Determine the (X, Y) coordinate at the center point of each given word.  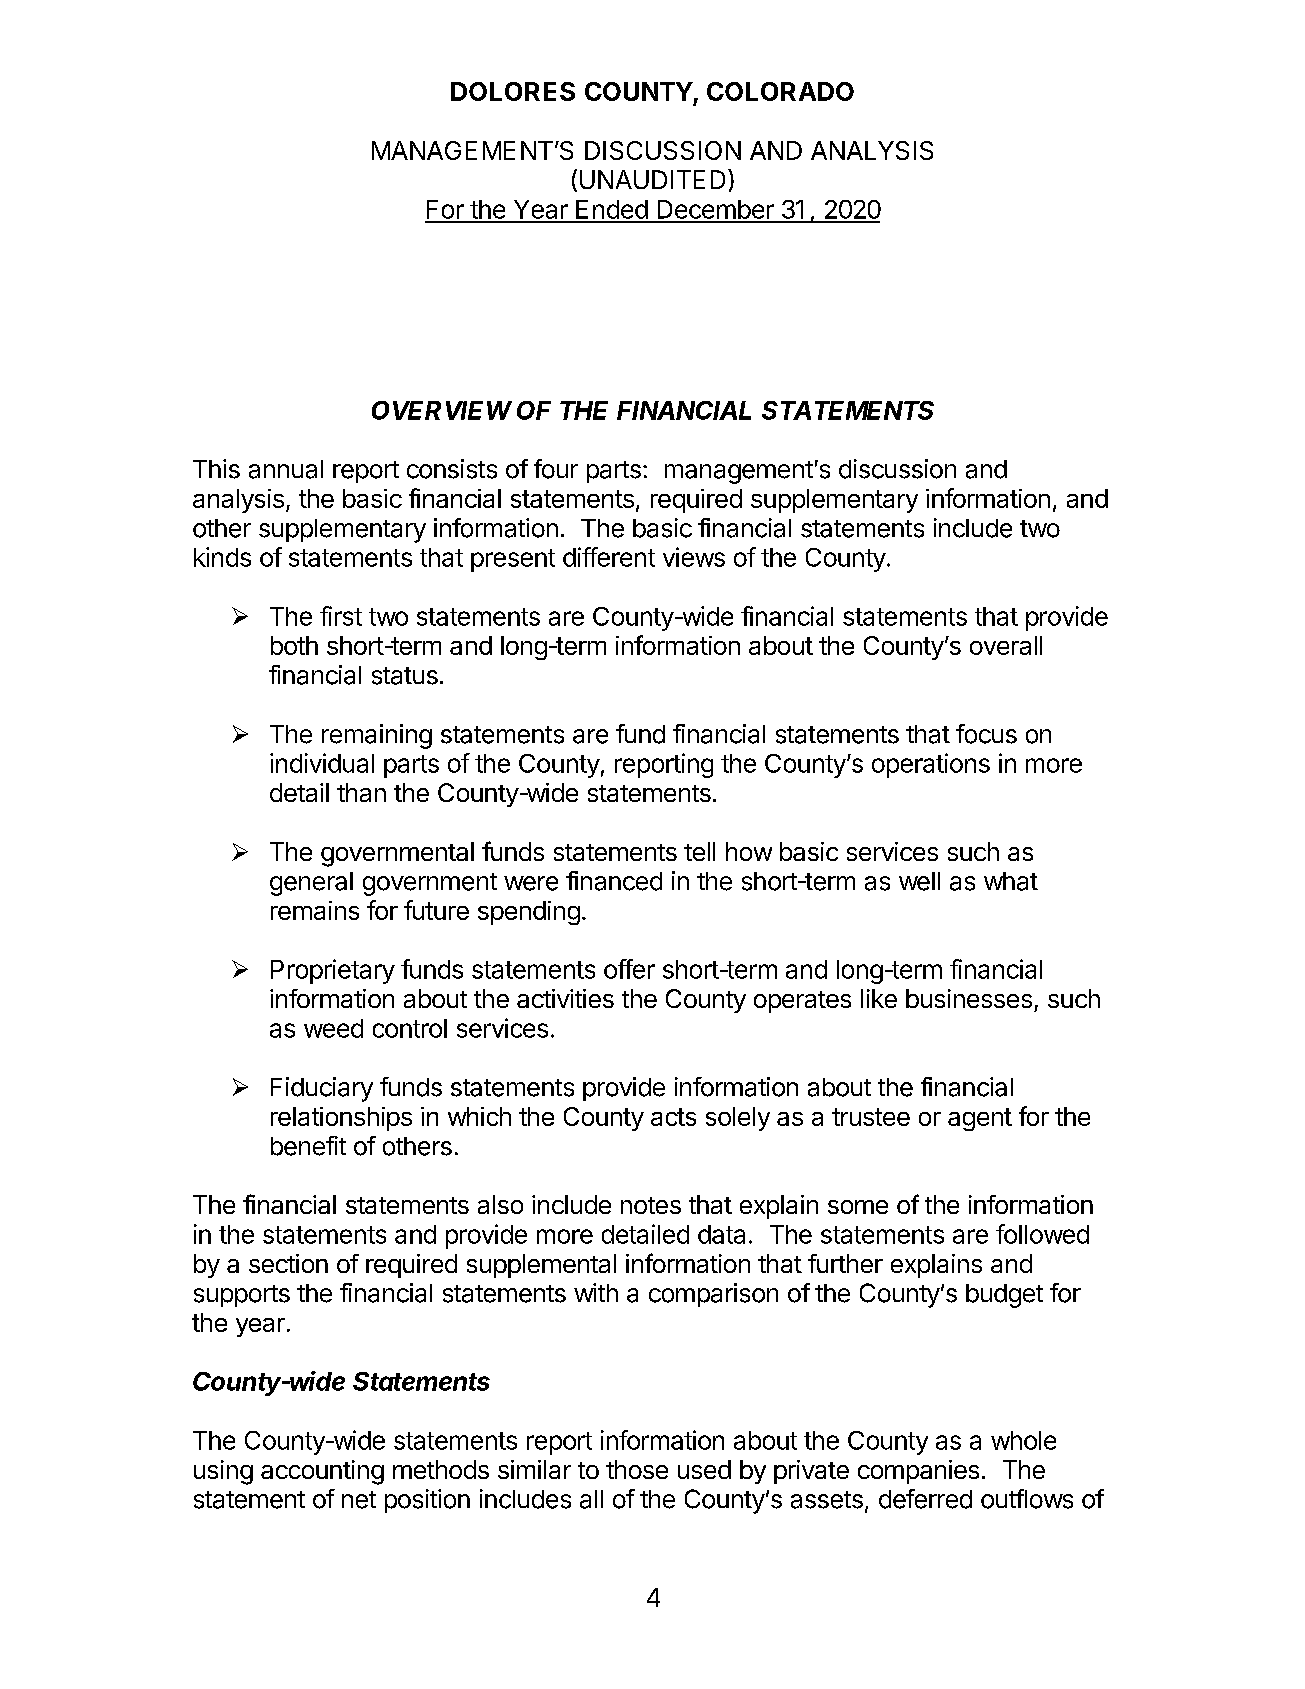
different (609, 557)
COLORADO (780, 91)
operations (931, 765)
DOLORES (513, 91)
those (637, 1469)
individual (322, 763)
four (556, 469)
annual (286, 469)
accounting (322, 1472)
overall (1006, 645)
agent (980, 1119)
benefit (308, 1146)
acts (673, 1117)
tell (699, 851)
